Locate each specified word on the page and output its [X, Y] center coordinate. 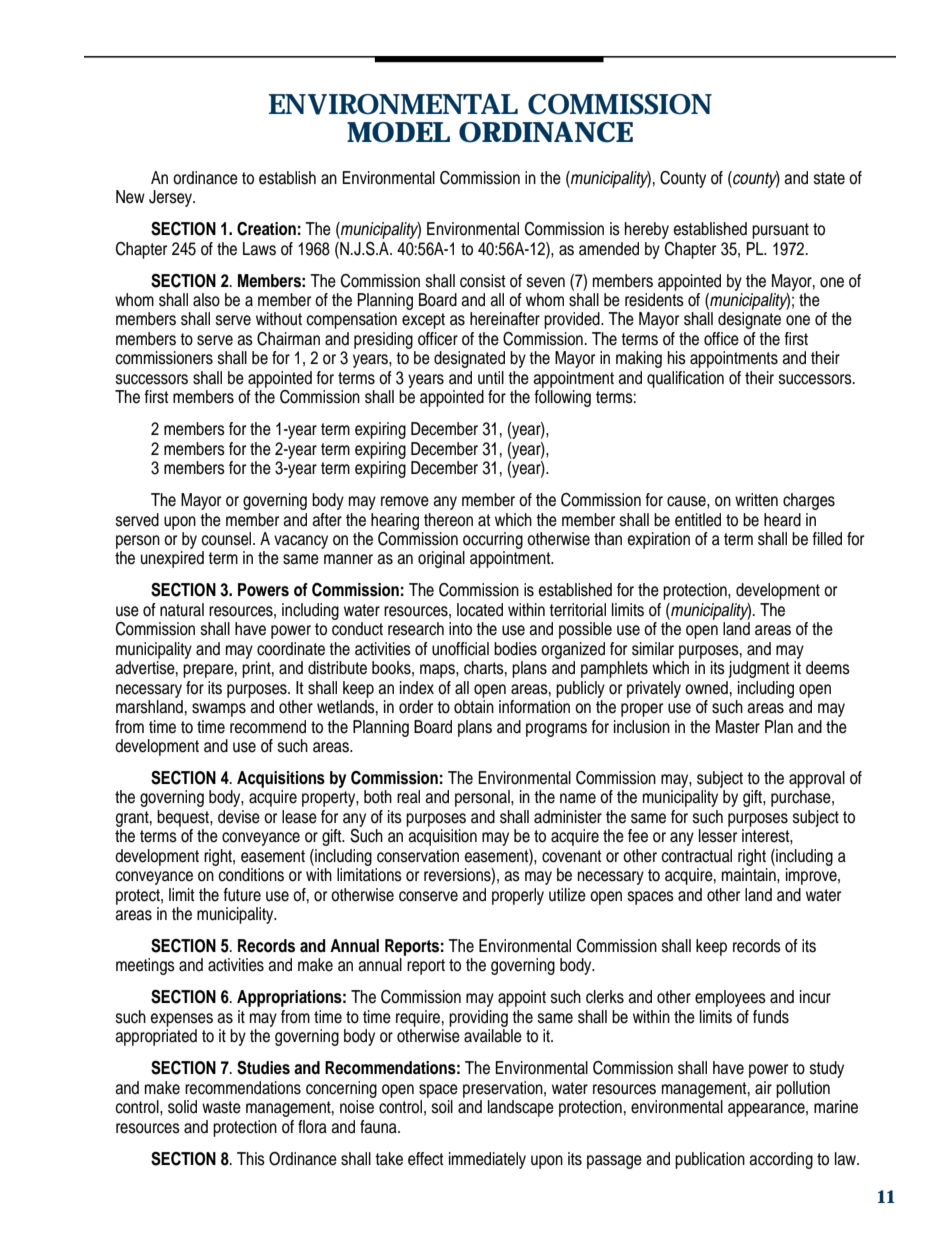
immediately [487, 1160]
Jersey [172, 198]
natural [182, 610]
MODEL [398, 132]
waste [221, 1107]
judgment [759, 669]
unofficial [460, 649]
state [829, 178]
